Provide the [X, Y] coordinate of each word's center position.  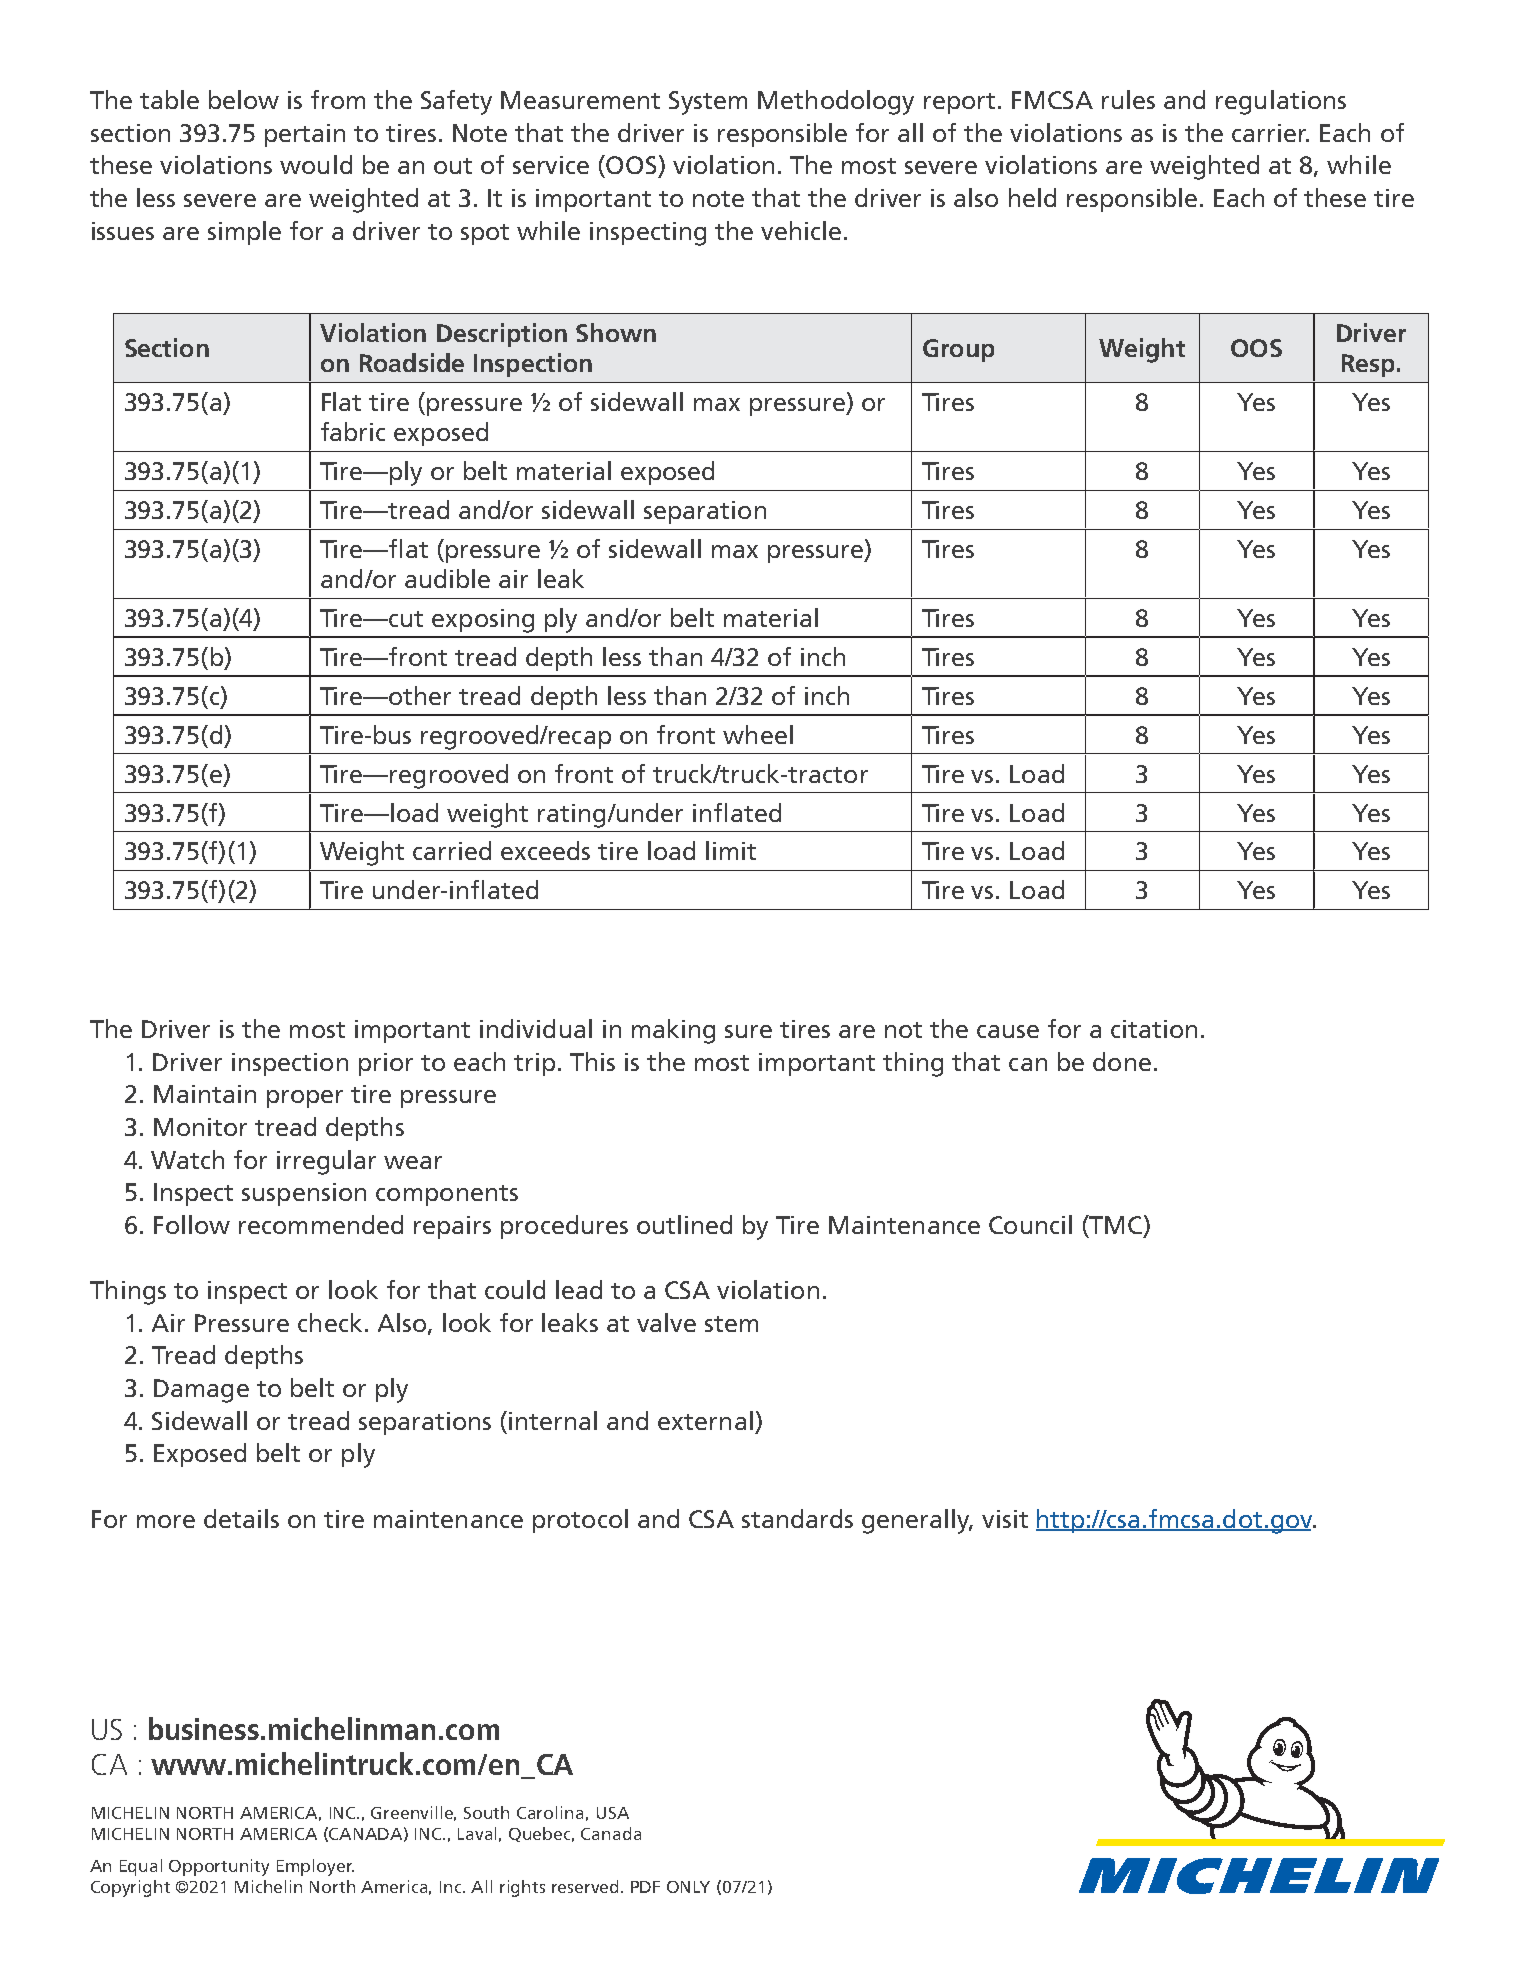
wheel [758, 734]
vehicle [801, 230]
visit [1005, 1519]
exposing [483, 621]
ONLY [688, 1887]
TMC [1115, 1224]
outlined [684, 1224]
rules [1128, 99]
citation [1154, 1029]
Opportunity [219, 1867]
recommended [321, 1224]
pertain [305, 135]
